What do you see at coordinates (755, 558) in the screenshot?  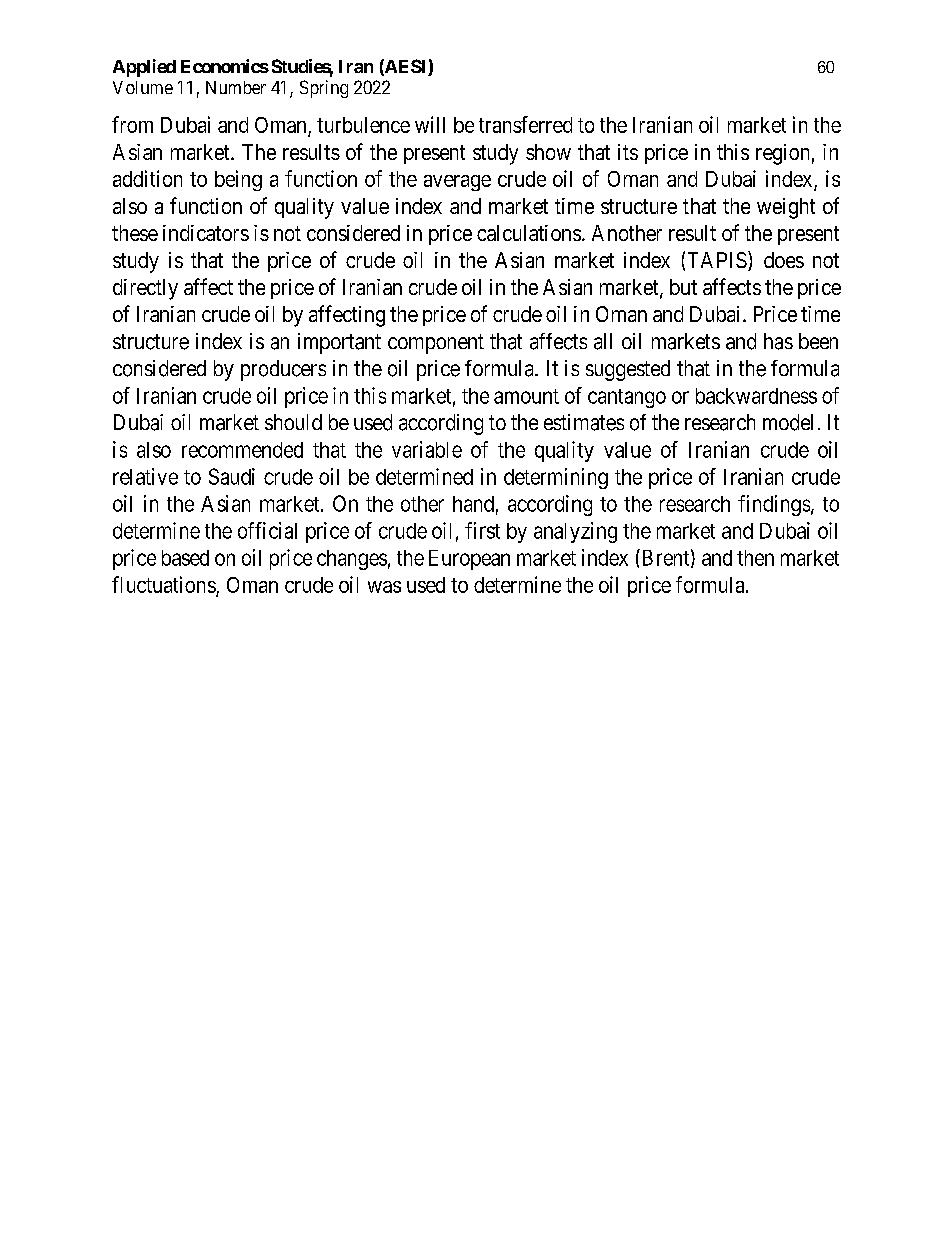 I see `then` at bounding box center [755, 558].
